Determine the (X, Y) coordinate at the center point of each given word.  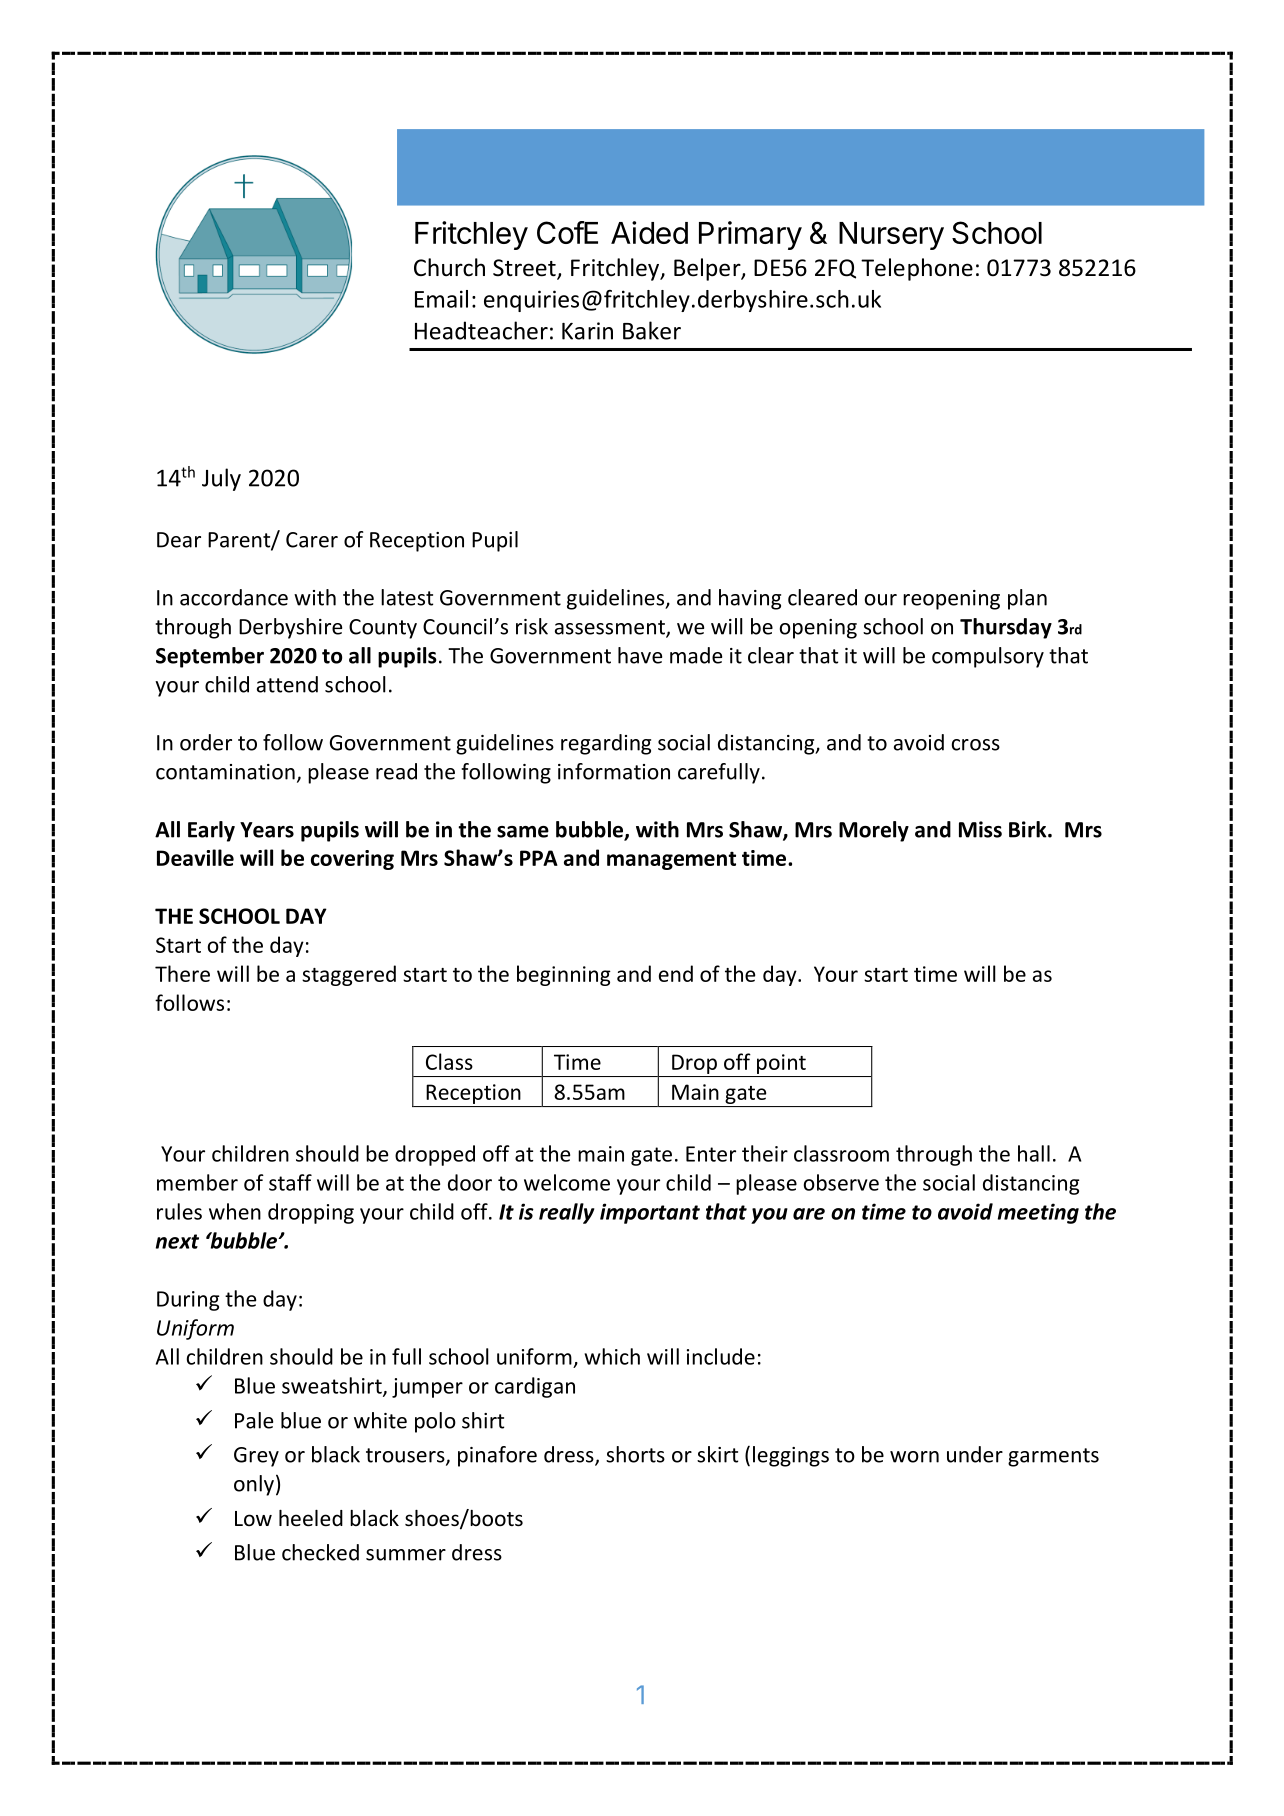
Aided (649, 232)
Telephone (917, 269)
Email (441, 299)
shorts (635, 1454)
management (671, 860)
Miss (980, 829)
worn (914, 1457)
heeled (311, 1518)
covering (352, 860)
